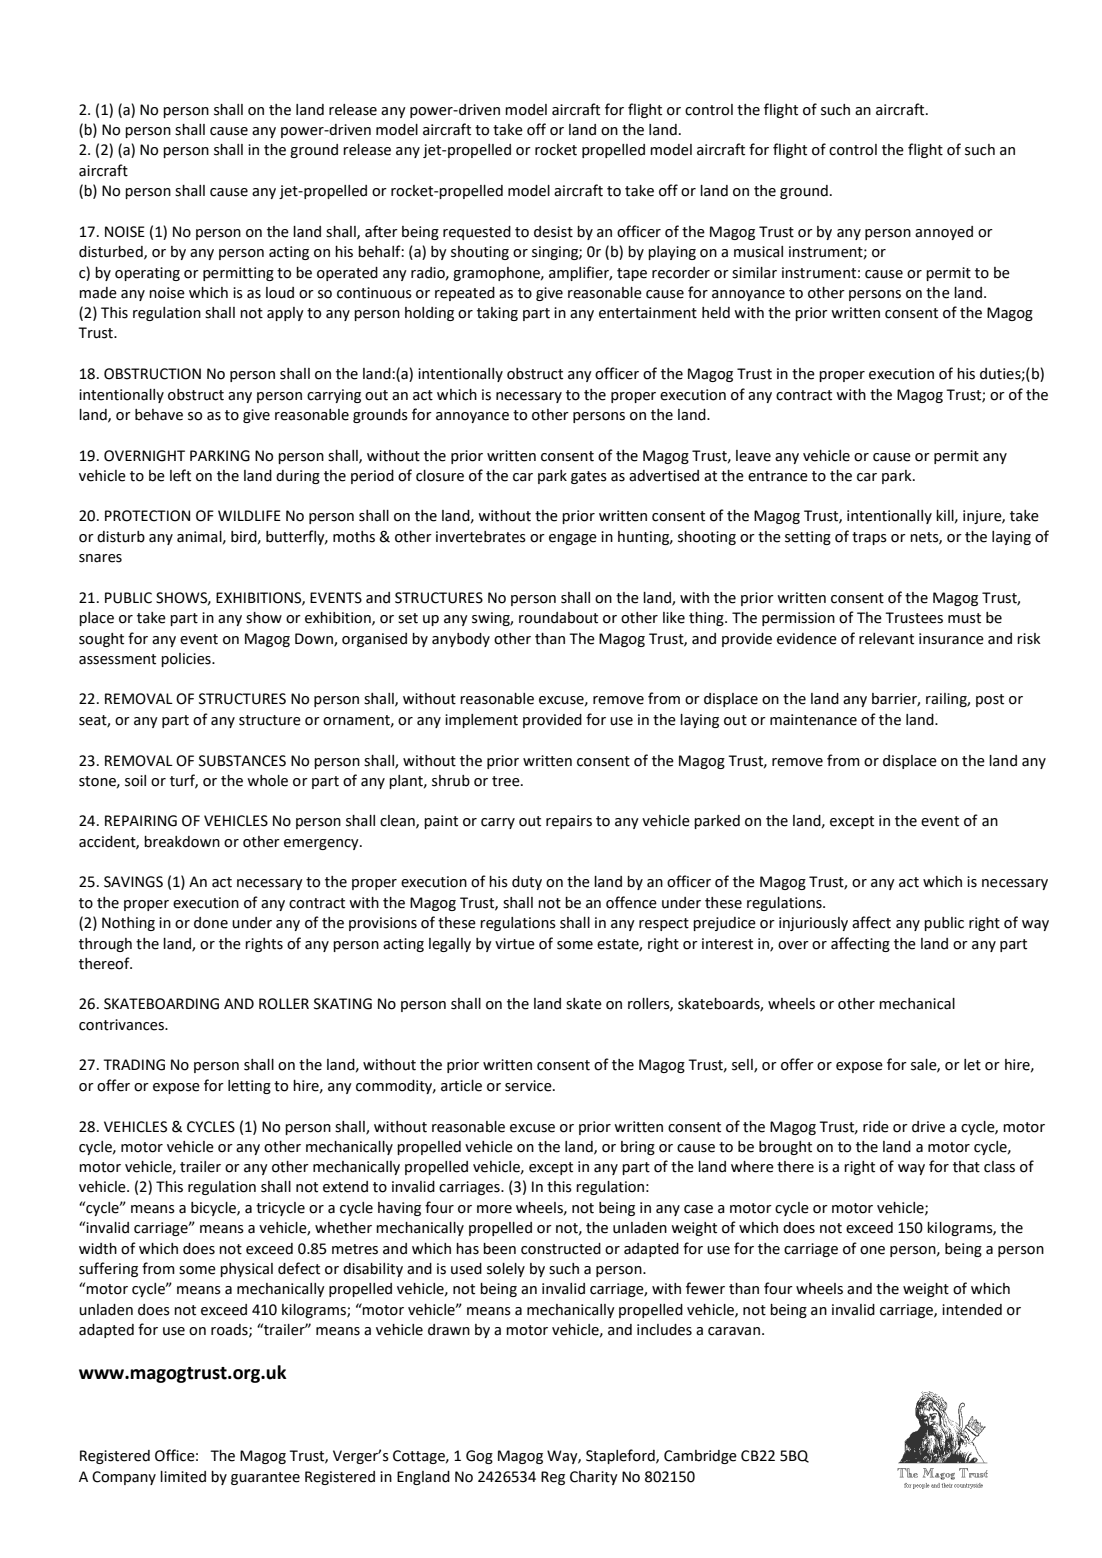 The height and width of the screenshot is (1558, 1102). Describe the element at coordinates (569, 822) in the screenshot. I see `repairs` at that location.
